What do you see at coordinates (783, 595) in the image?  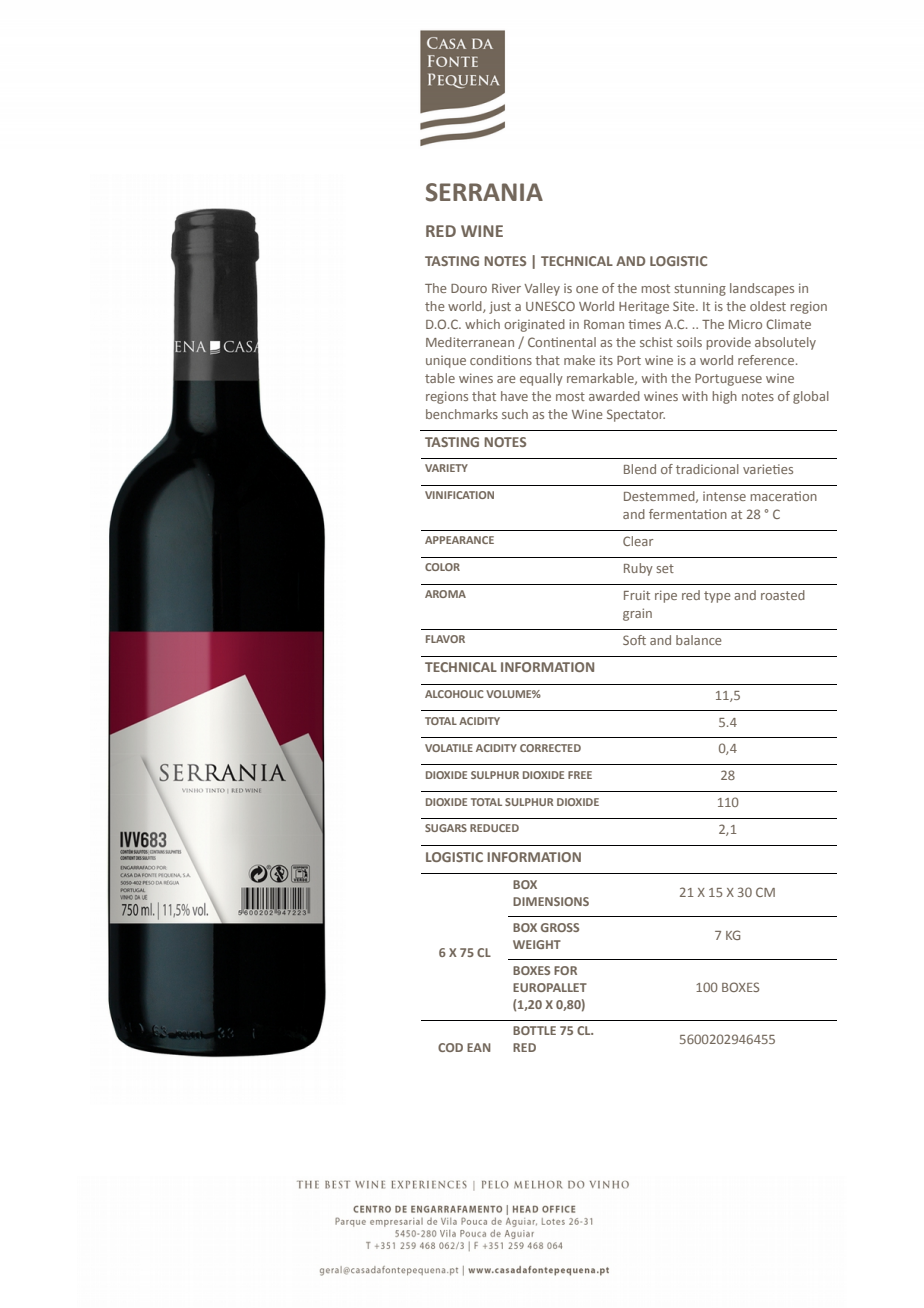 I see `roasted` at bounding box center [783, 595].
